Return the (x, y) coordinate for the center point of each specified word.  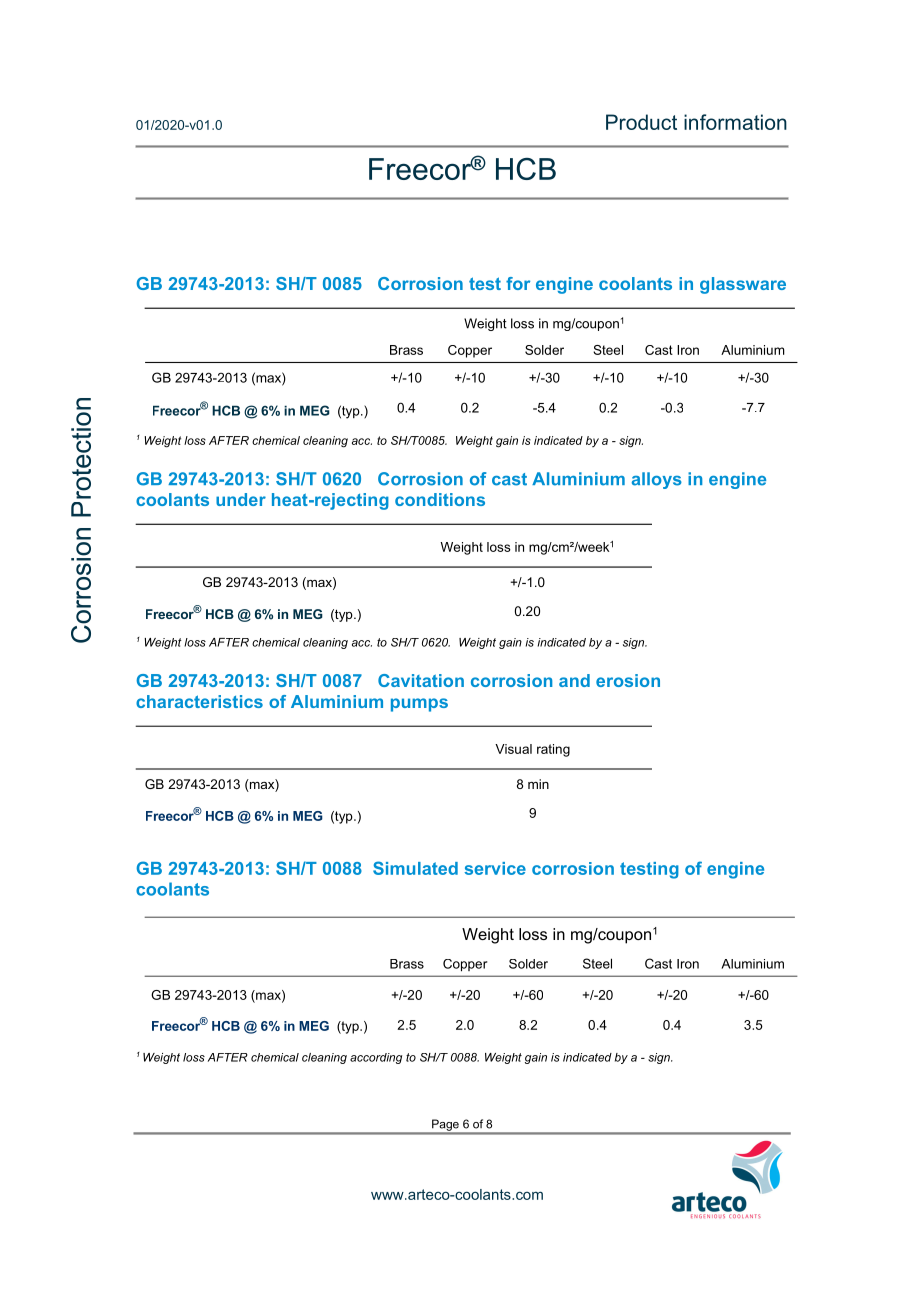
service (495, 868)
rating (553, 750)
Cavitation (421, 680)
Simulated (415, 868)
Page (445, 1126)
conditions (440, 499)
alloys (657, 480)
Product (641, 122)
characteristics (199, 701)
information (735, 122)
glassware (743, 285)
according (376, 1058)
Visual (513, 749)
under (241, 499)
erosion (628, 680)
